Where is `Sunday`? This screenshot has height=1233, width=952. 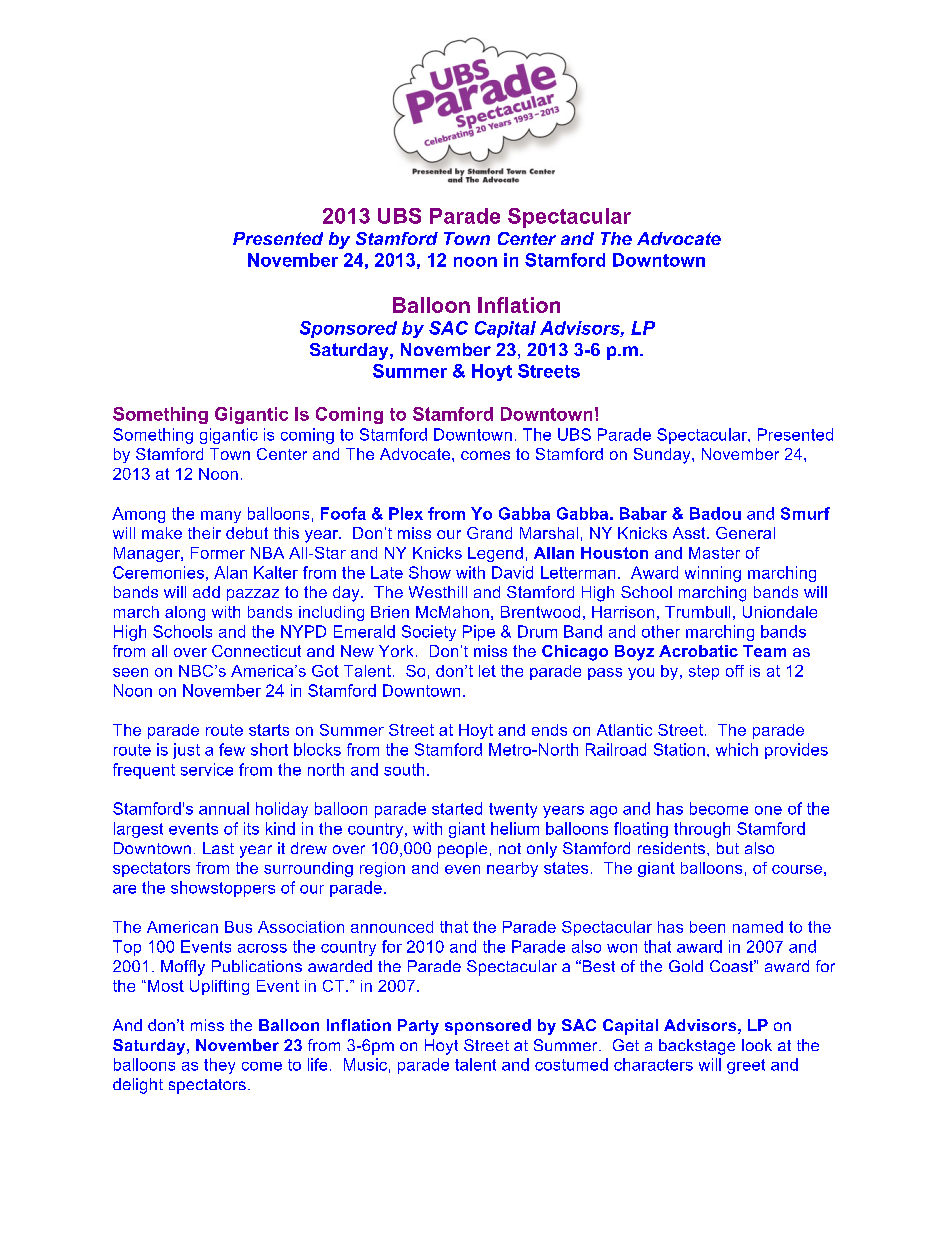
Sunday is located at coordinates (663, 456).
